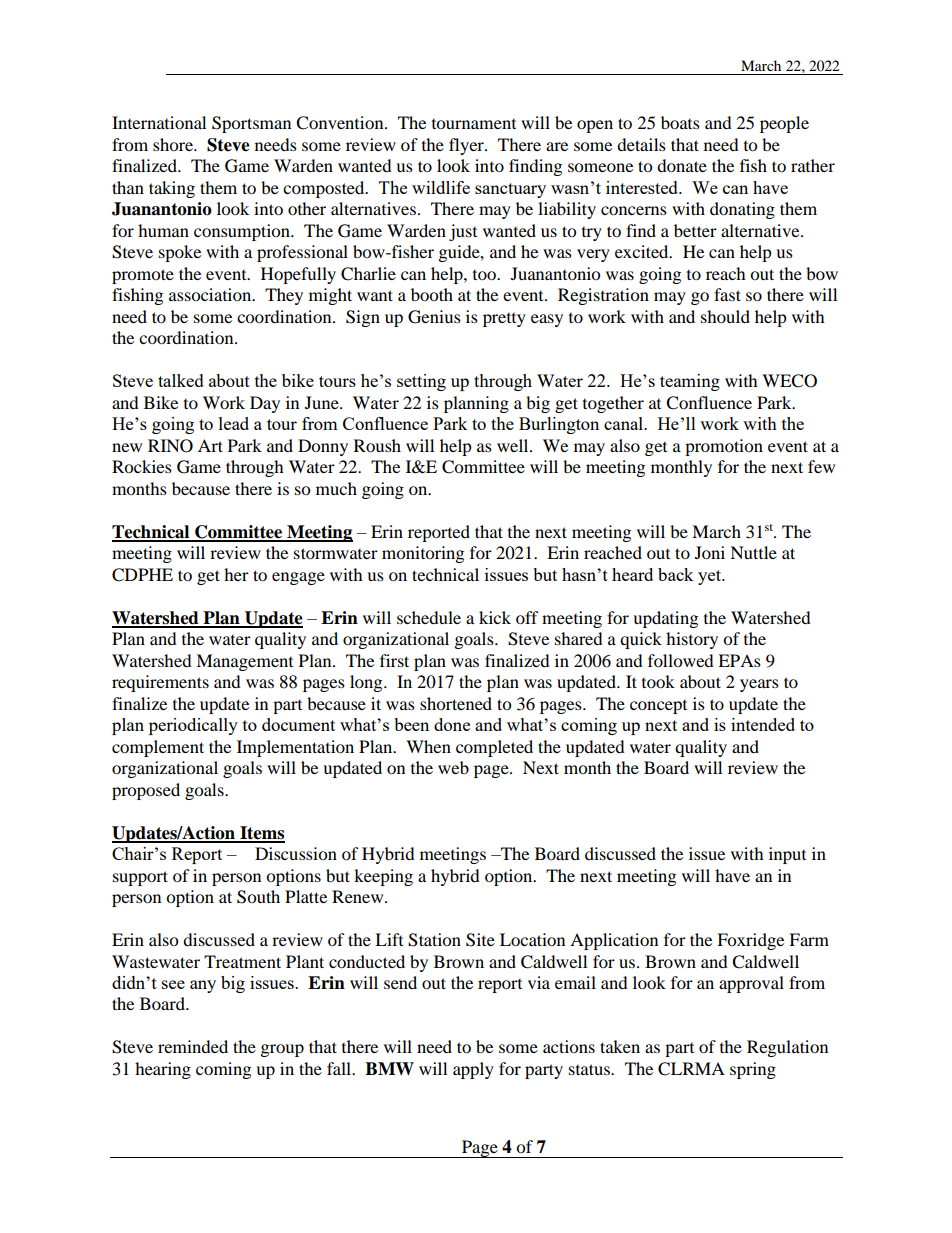 The image size is (952, 1233). I want to click on apply, so click(473, 1070).
